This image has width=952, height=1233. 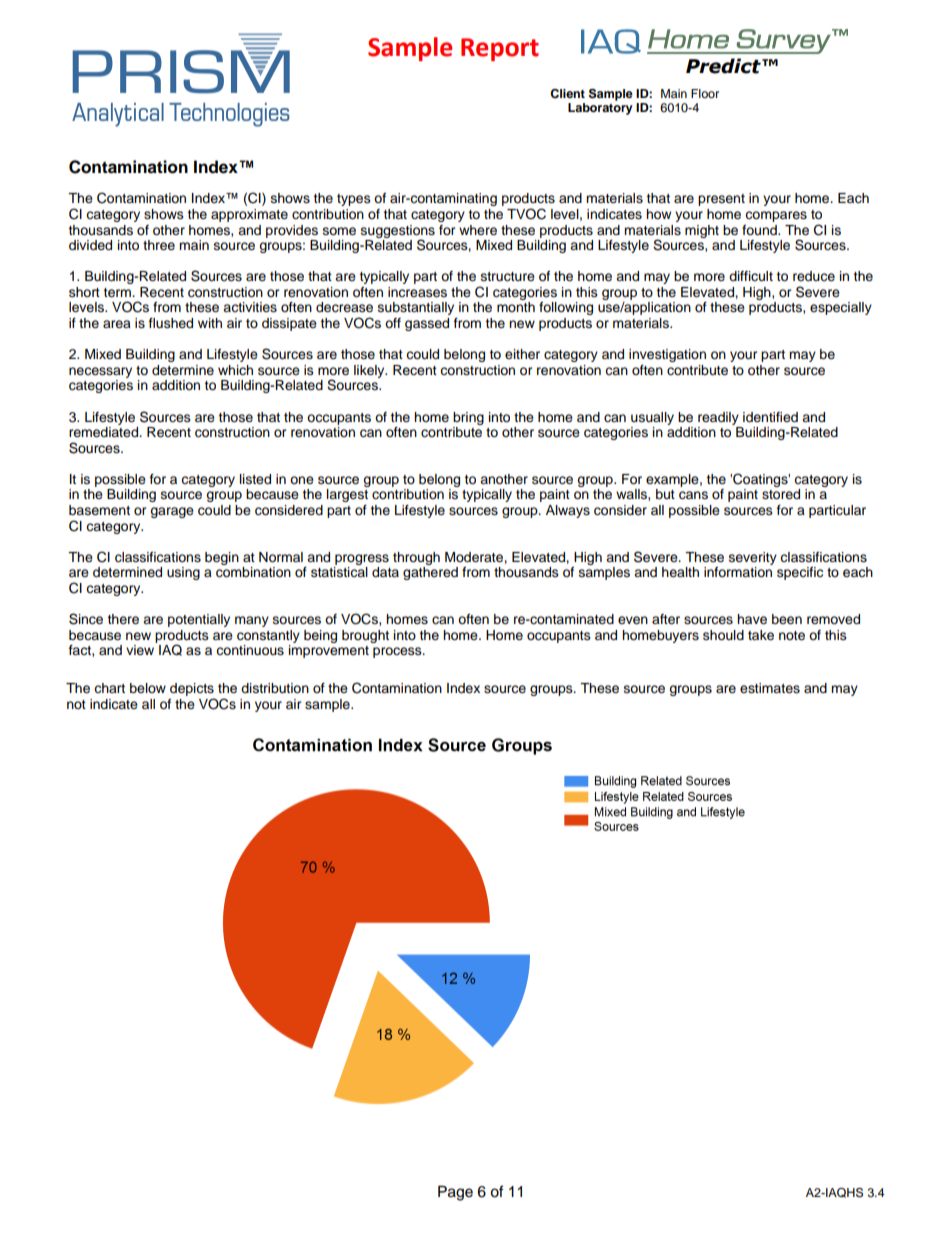 What do you see at coordinates (667, 355) in the image?
I see `investigation` at bounding box center [667, 355].
